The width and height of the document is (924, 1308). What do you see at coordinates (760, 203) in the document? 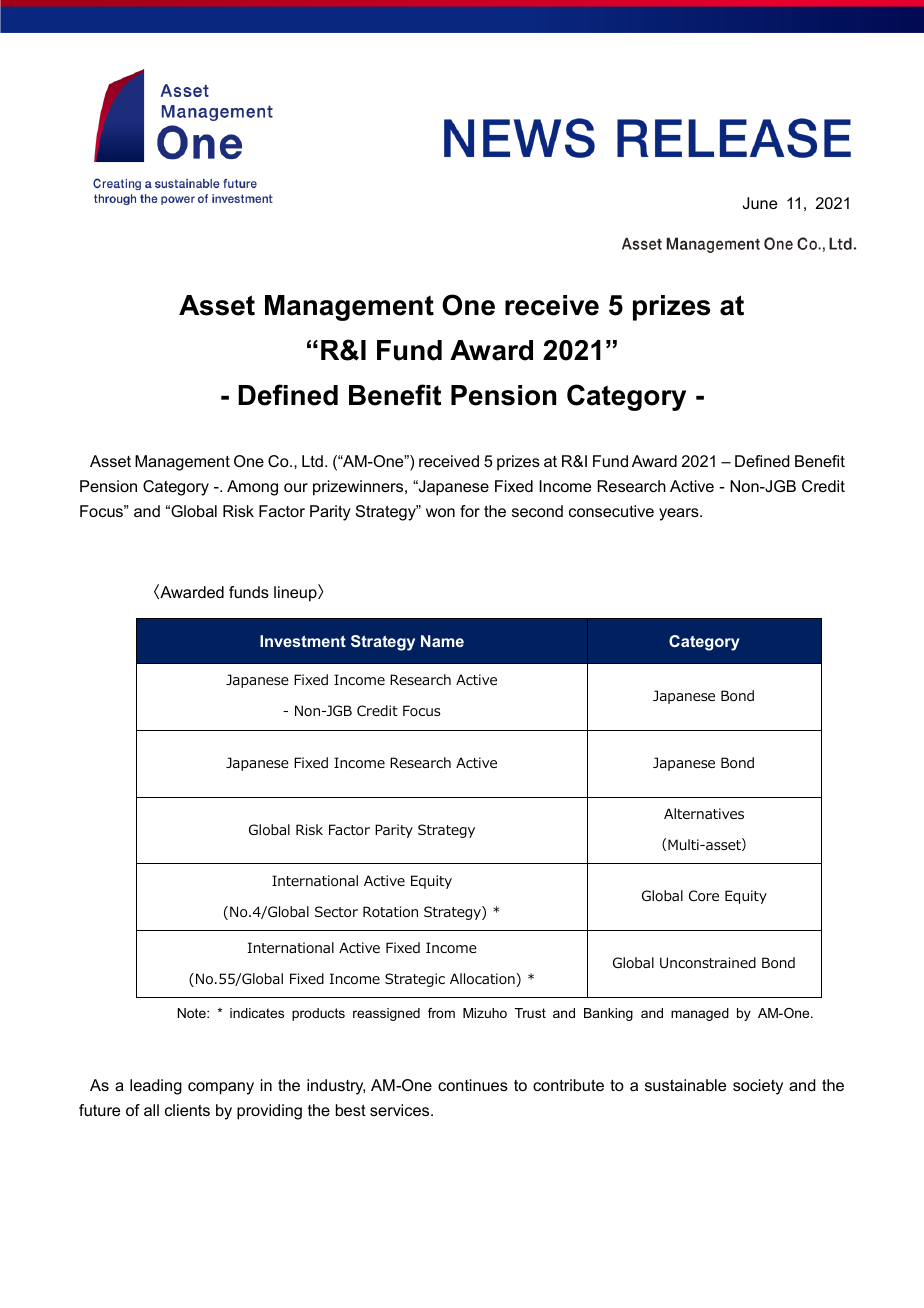
I see `June` at bounding box center [760, 203].
